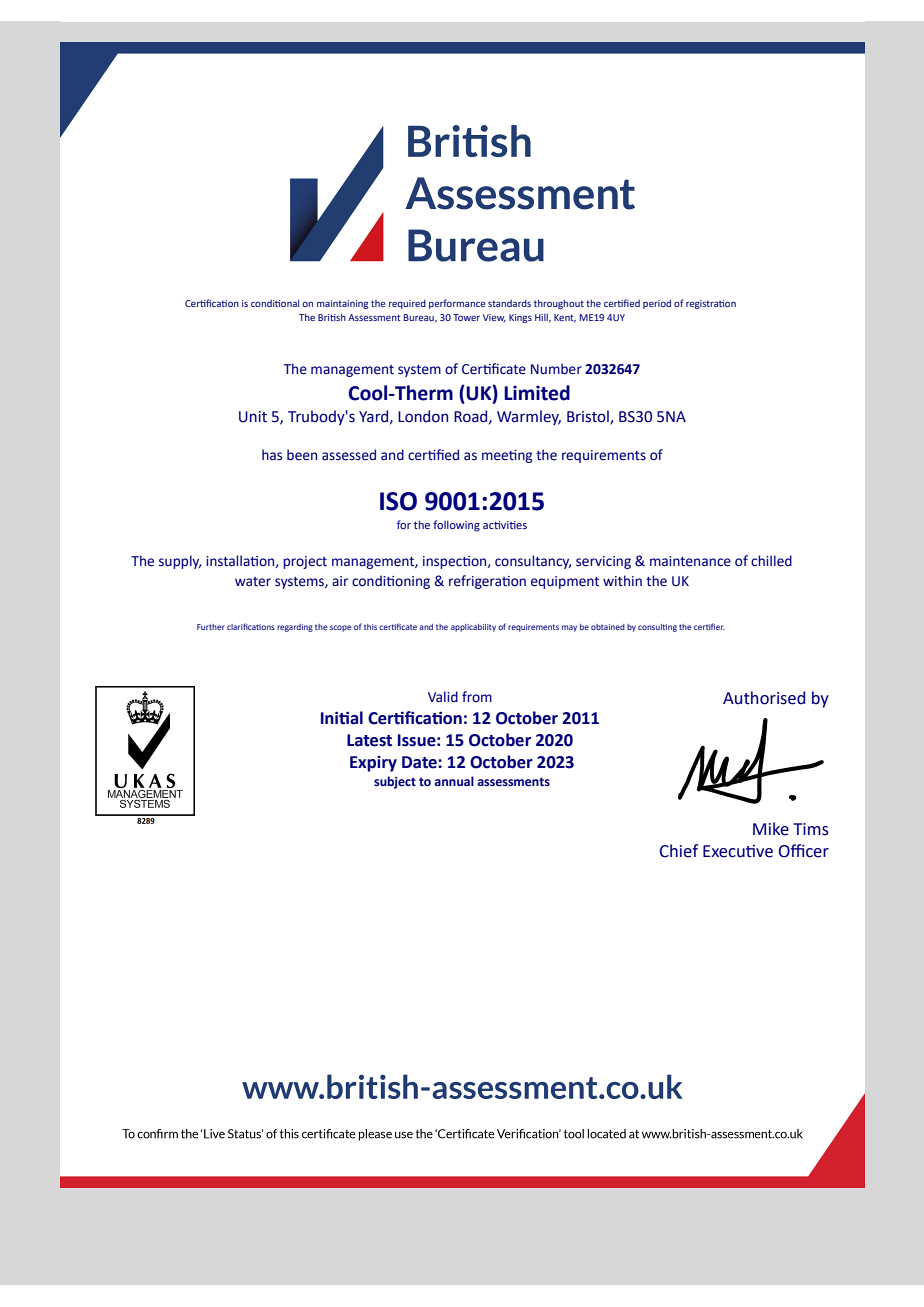 The height and width of the screenshot is (1307, 924). I want to click on Tower, so click(466, 317).
